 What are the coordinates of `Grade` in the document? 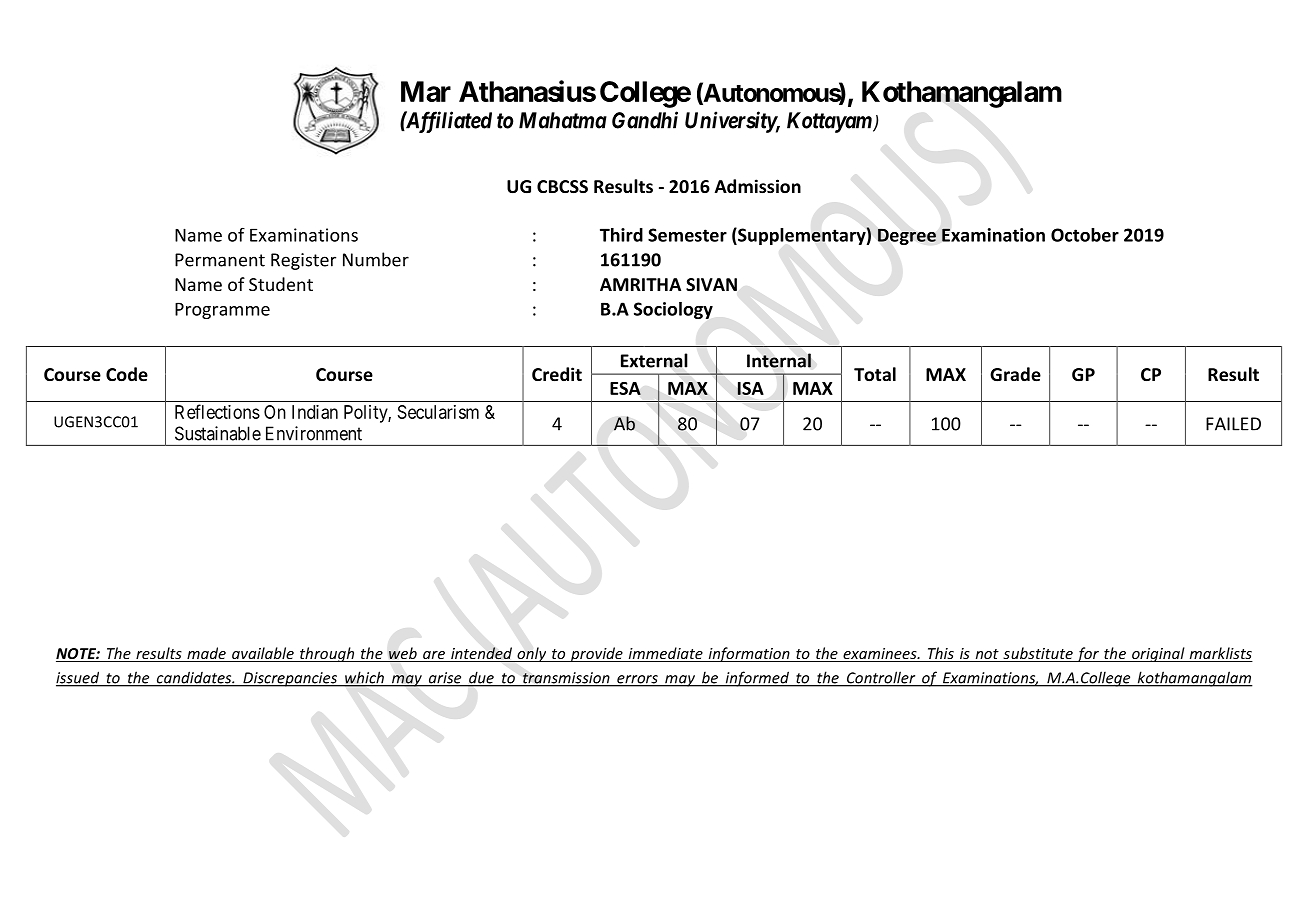 It's located at (1015, 374).
